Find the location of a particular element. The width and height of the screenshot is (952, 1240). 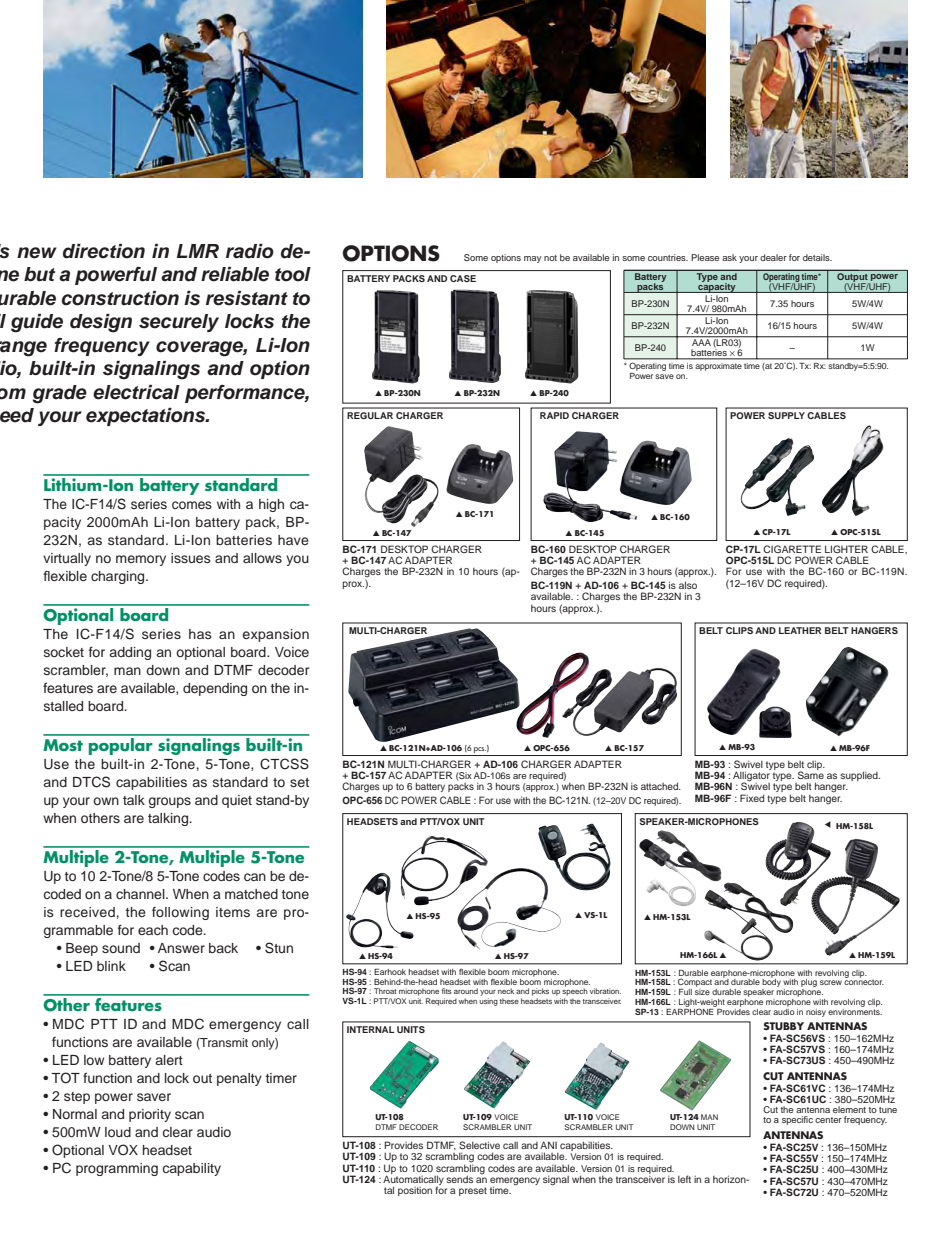

blink is located at coordinates (111, 966).
